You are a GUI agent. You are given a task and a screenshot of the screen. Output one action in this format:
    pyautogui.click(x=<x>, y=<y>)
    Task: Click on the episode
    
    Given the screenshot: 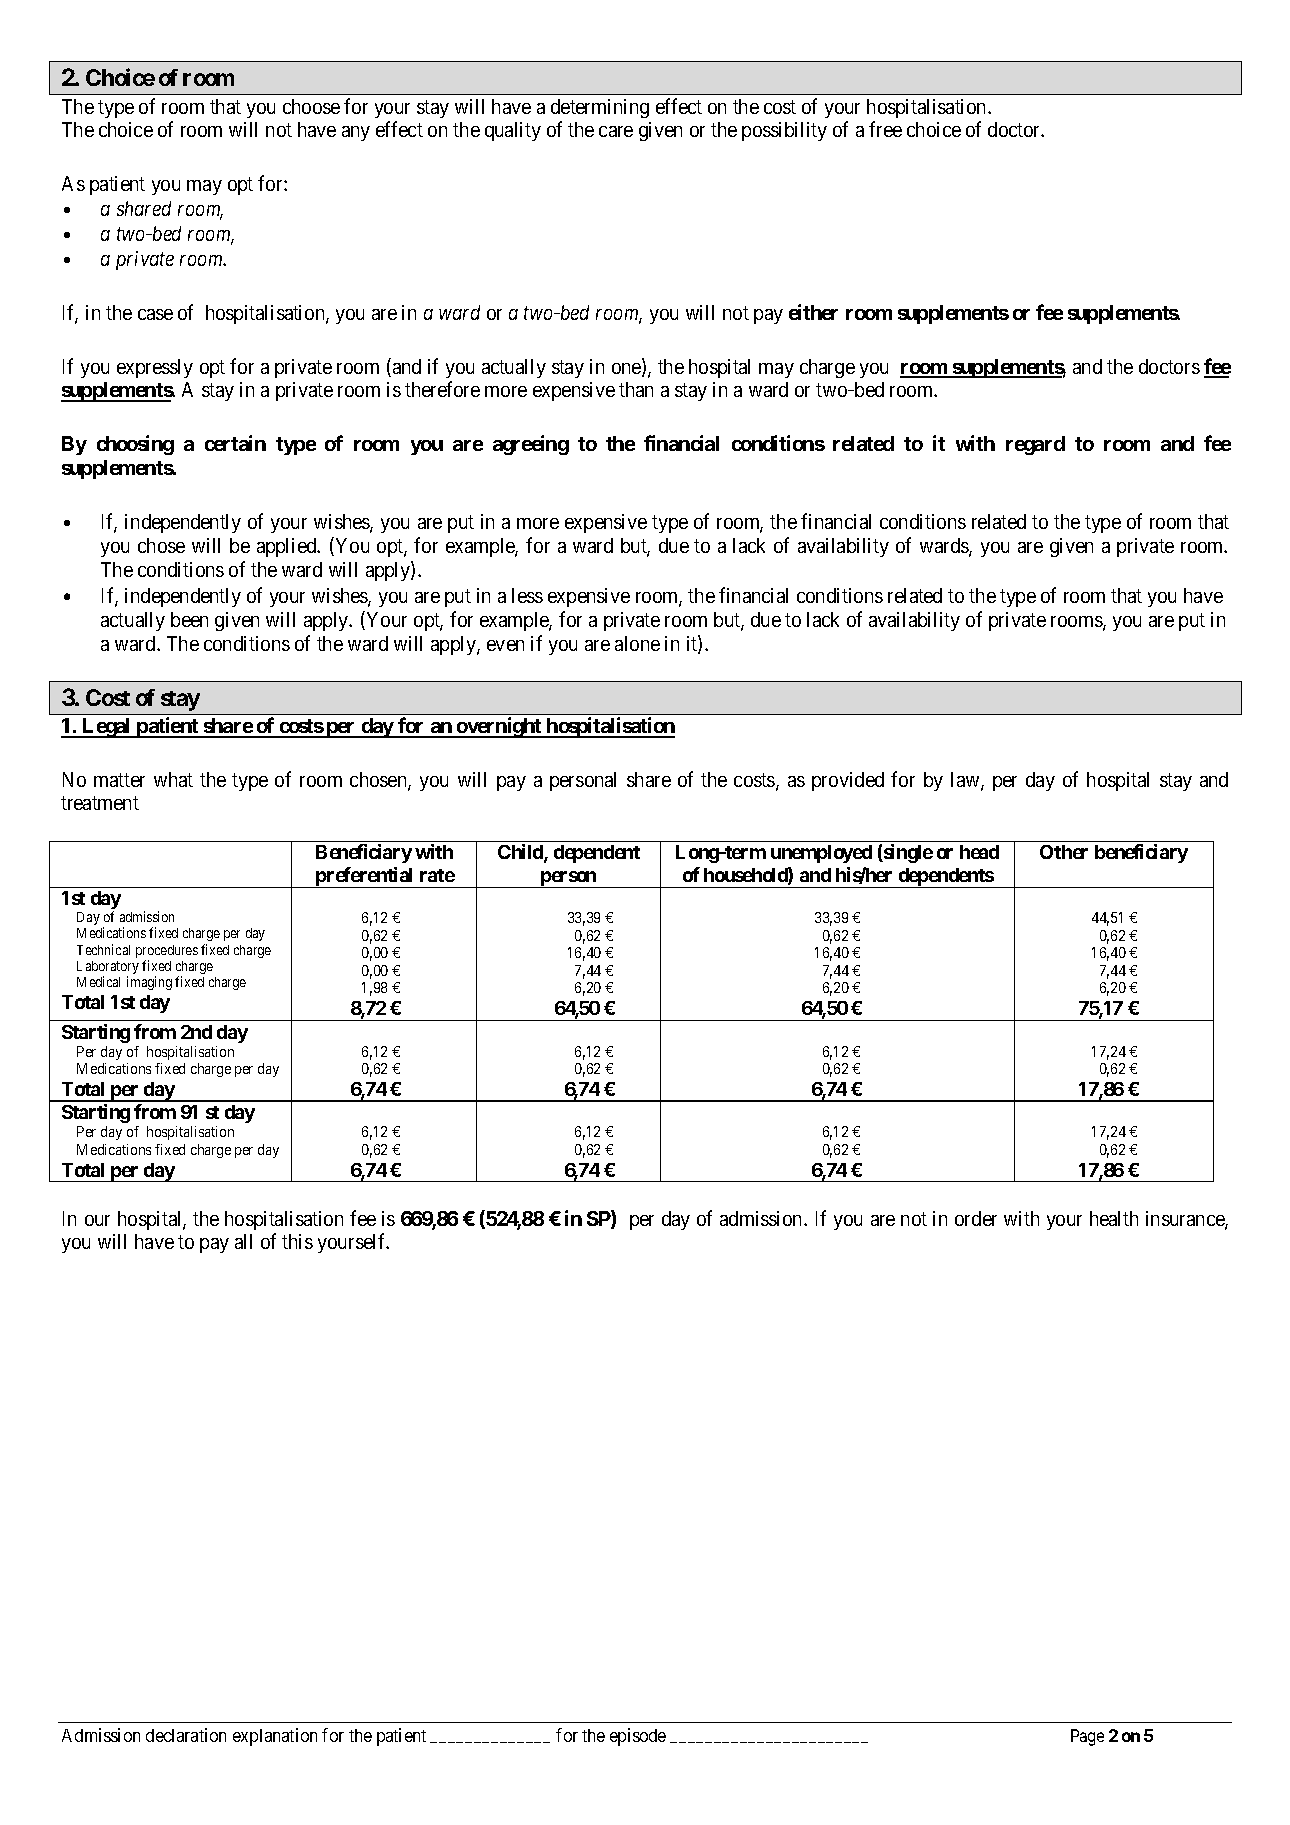 What is the action you would take?
    pyautogui.click(x=638, y=1737)
